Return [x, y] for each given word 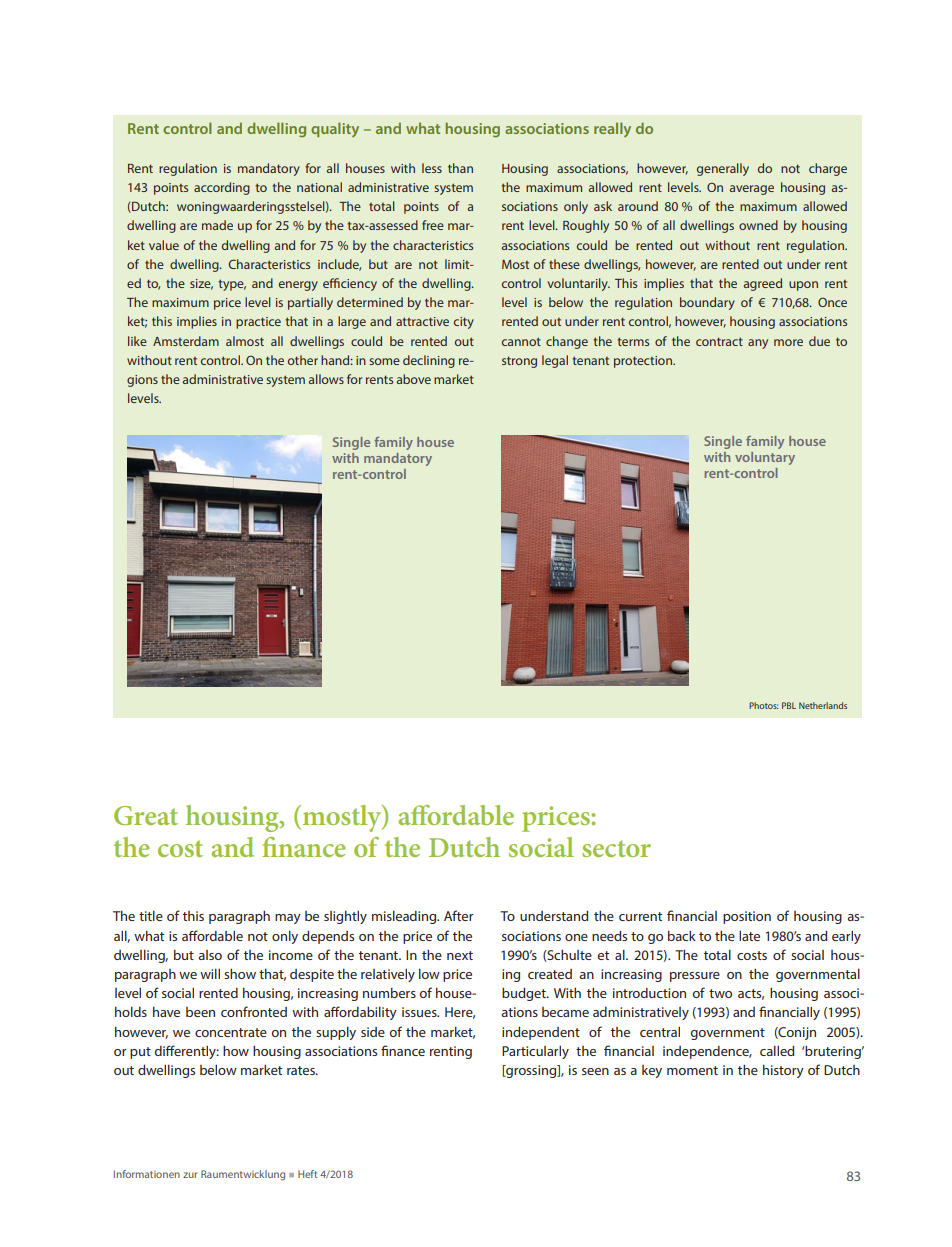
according [222, 188]
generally [723, 169]
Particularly [535, 1052]
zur [190, 1175]
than [460, 168]
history [783, 1071]
